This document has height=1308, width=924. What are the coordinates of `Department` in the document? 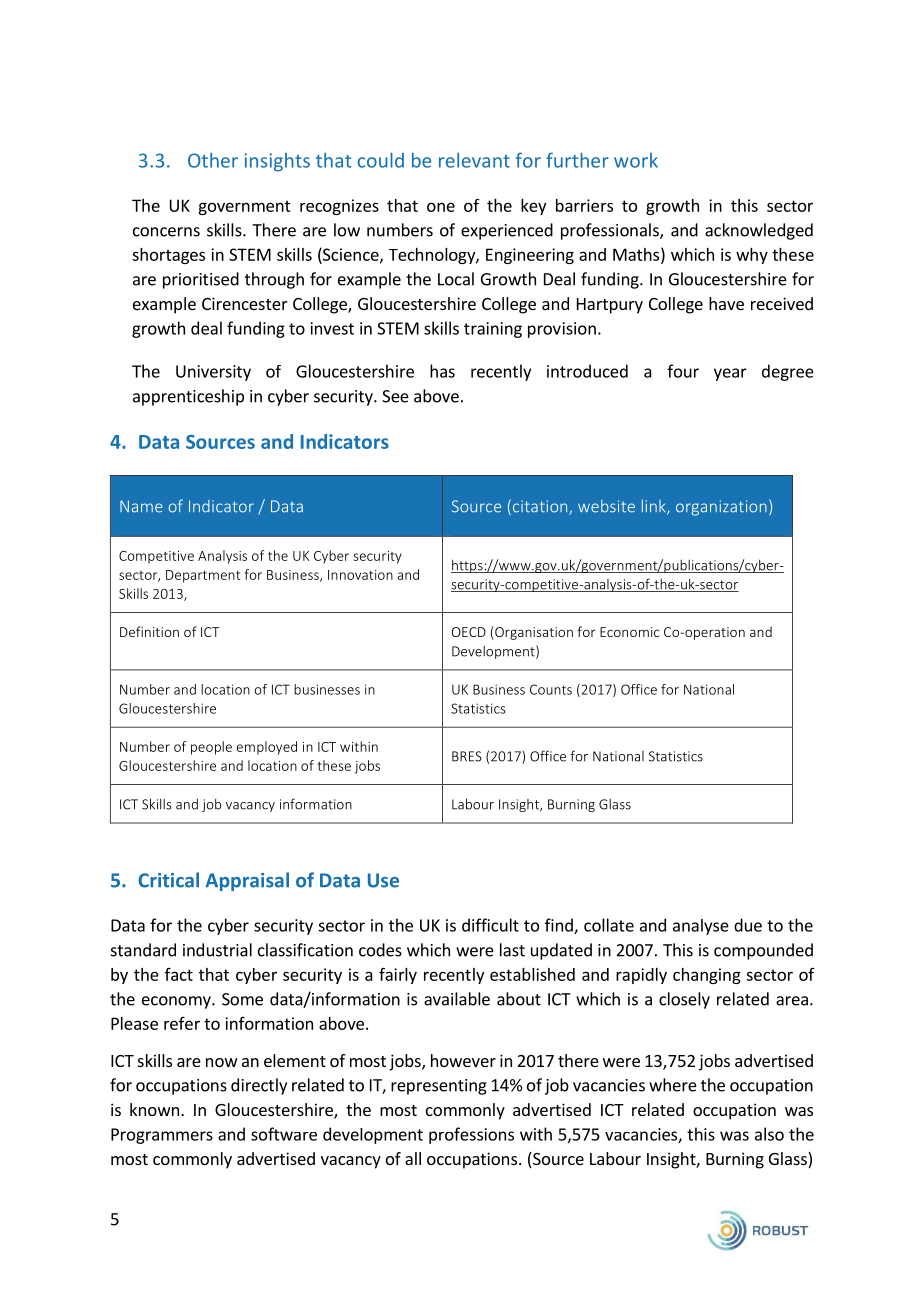 It's located at (203, 576).
